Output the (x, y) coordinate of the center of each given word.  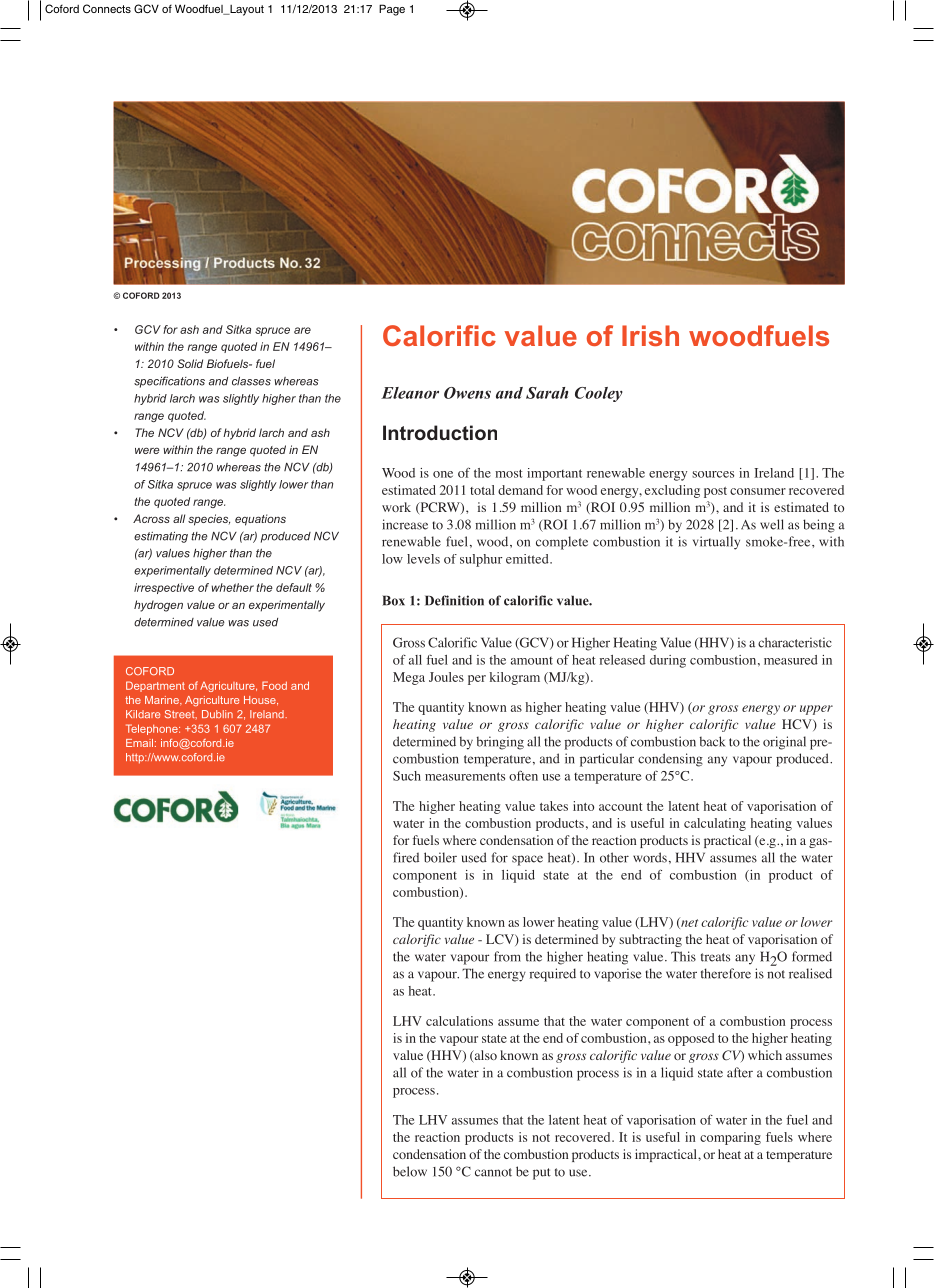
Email (139, 743)
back (713, 741)
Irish (650, 335)
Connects (107, 8)
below (410, 1171)
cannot (493, 1172)
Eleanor (410, 393)
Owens (467, 393)
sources (713, 474)
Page (392, 10)
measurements (465, 776)
